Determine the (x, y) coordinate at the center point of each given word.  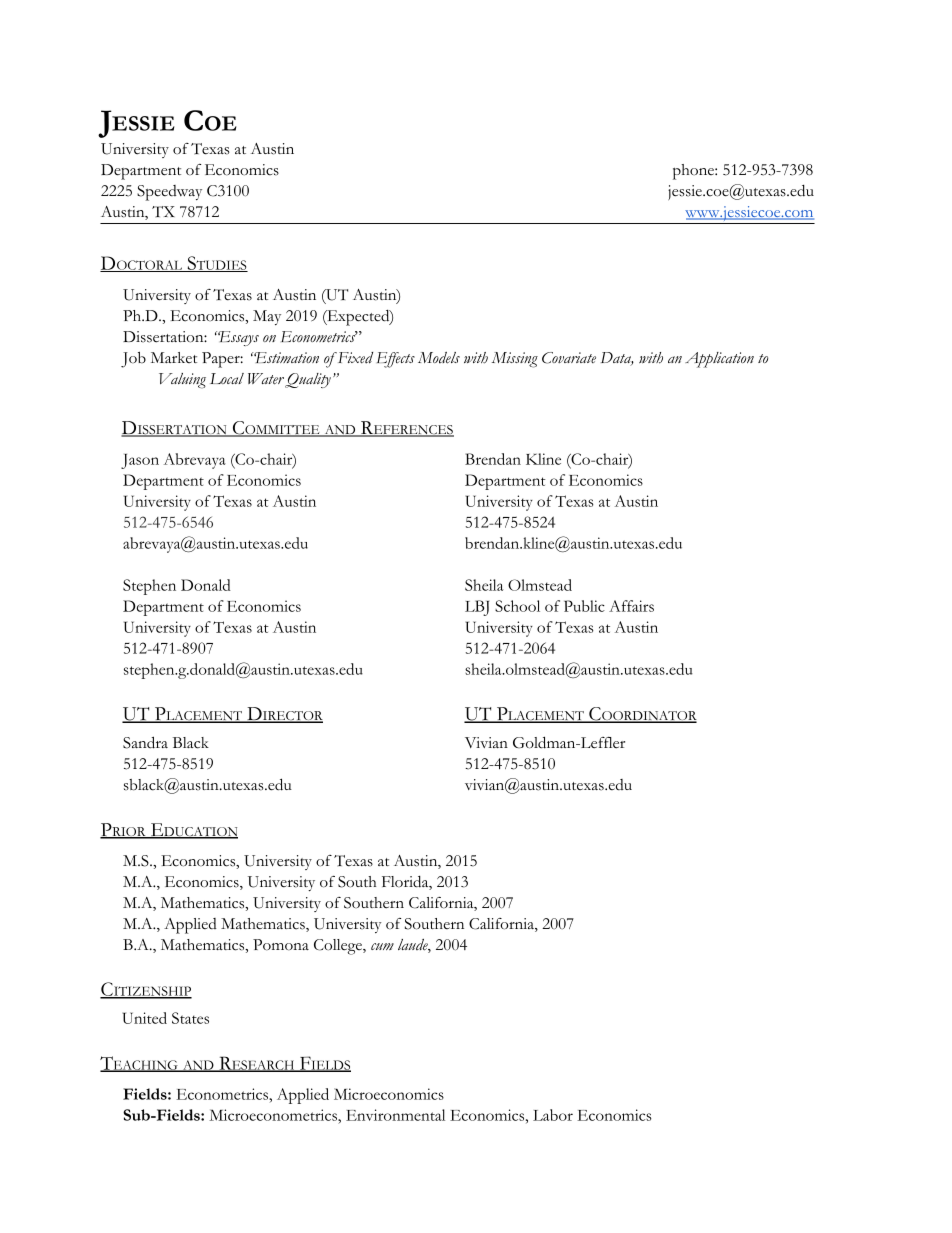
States (190, 1018)
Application (719, 360)
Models (439, 358)
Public (584, 606)
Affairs (631, 606)
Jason (140, 461)
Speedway (169, 193)
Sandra (145, 742)
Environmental (395, 1115)
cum (382, 946)
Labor (553, 1115)
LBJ (477, 608)
